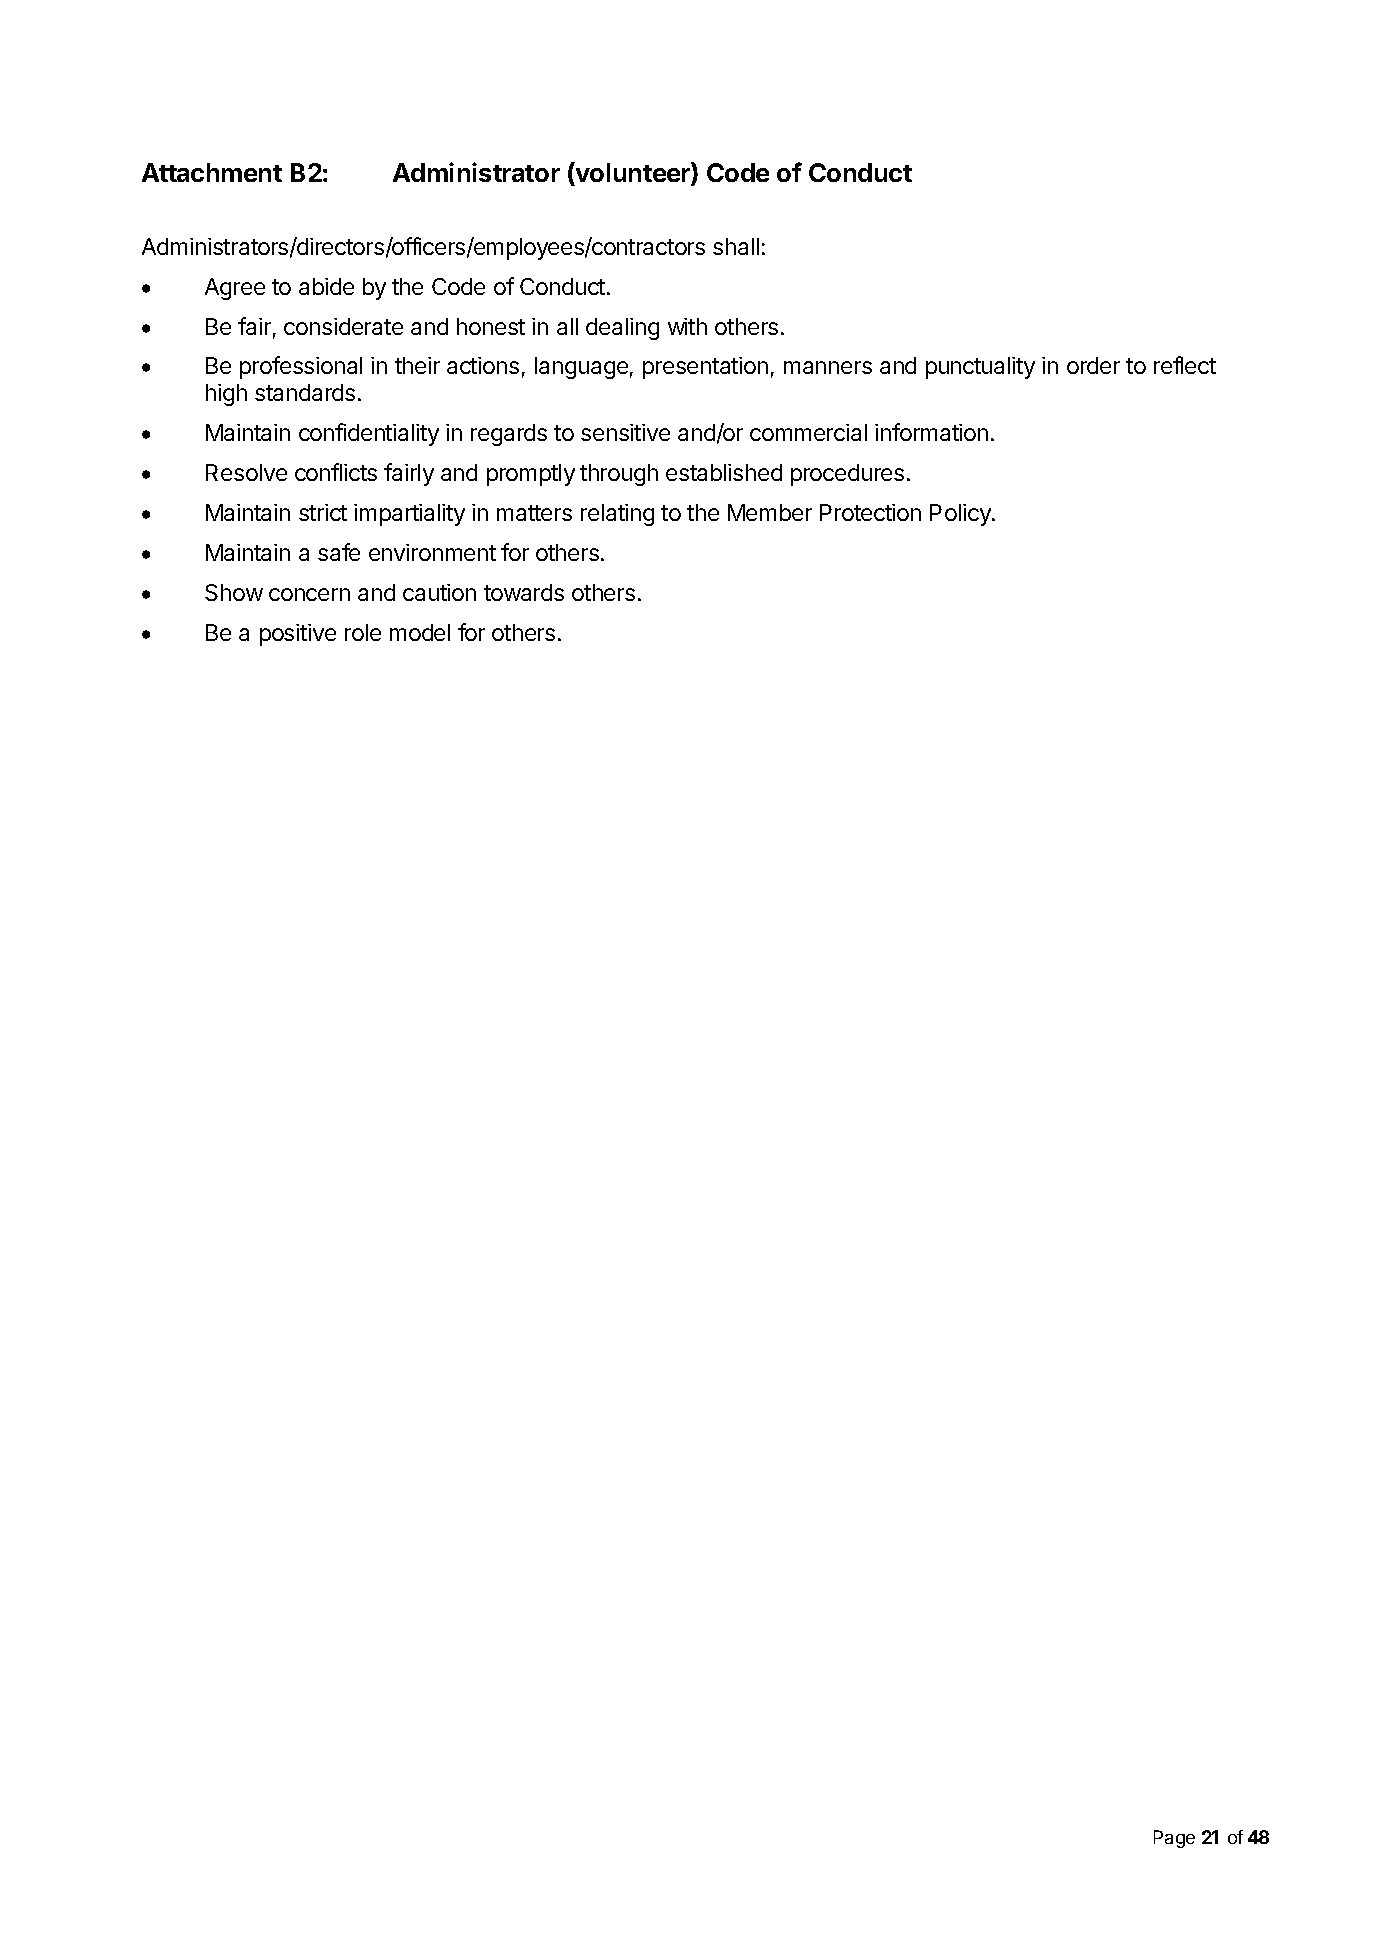  Describe the element at coordinates (363, 632) in the image. I see `role` at that location.
